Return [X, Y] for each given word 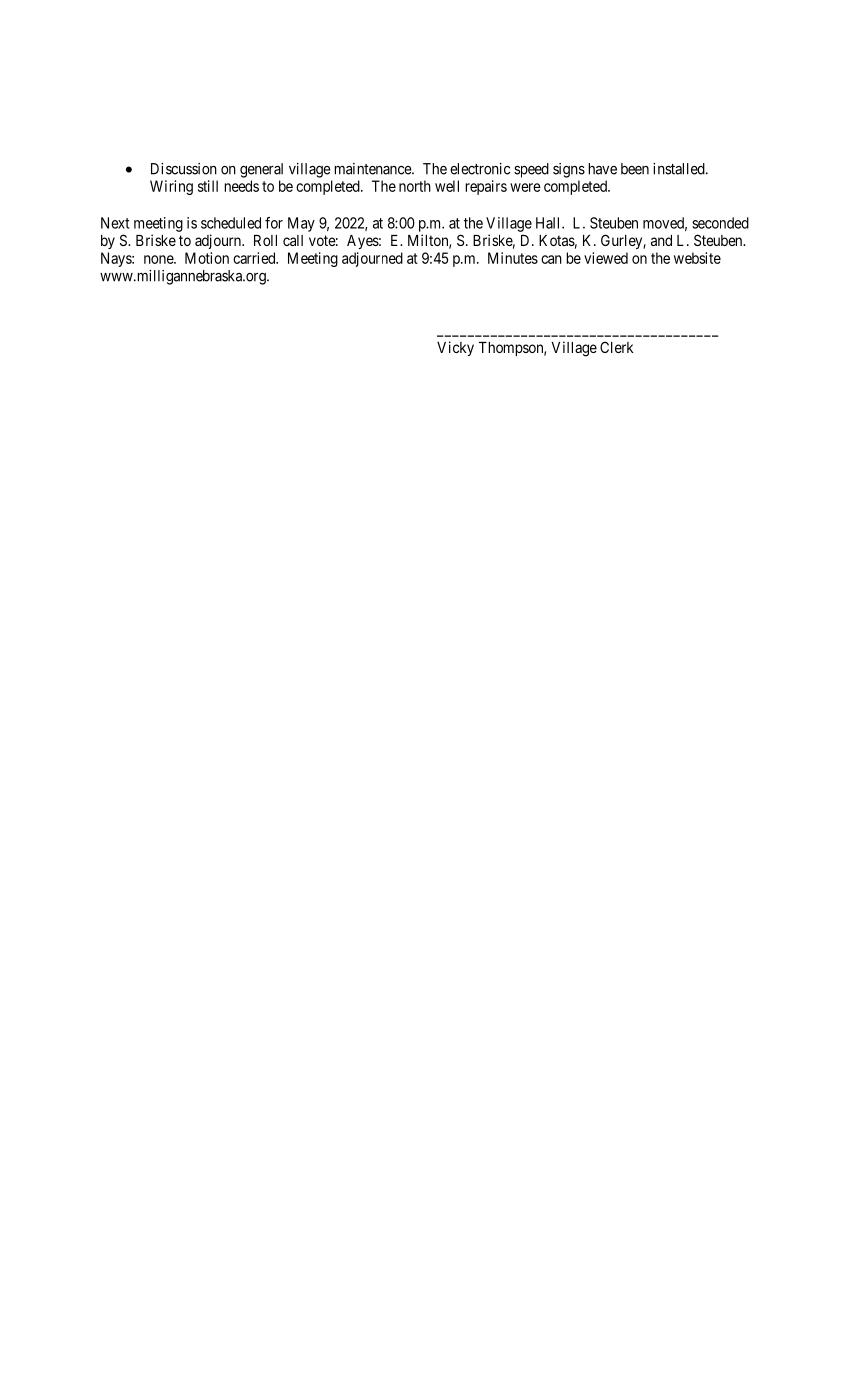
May [301, 224]
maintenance [373, 169]
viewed [606, 258]
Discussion [184, 169]
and [661, 240]
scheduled [231, 223]
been [635, 169]
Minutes [513, 258]
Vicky [455, 348]
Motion [207, 258]
